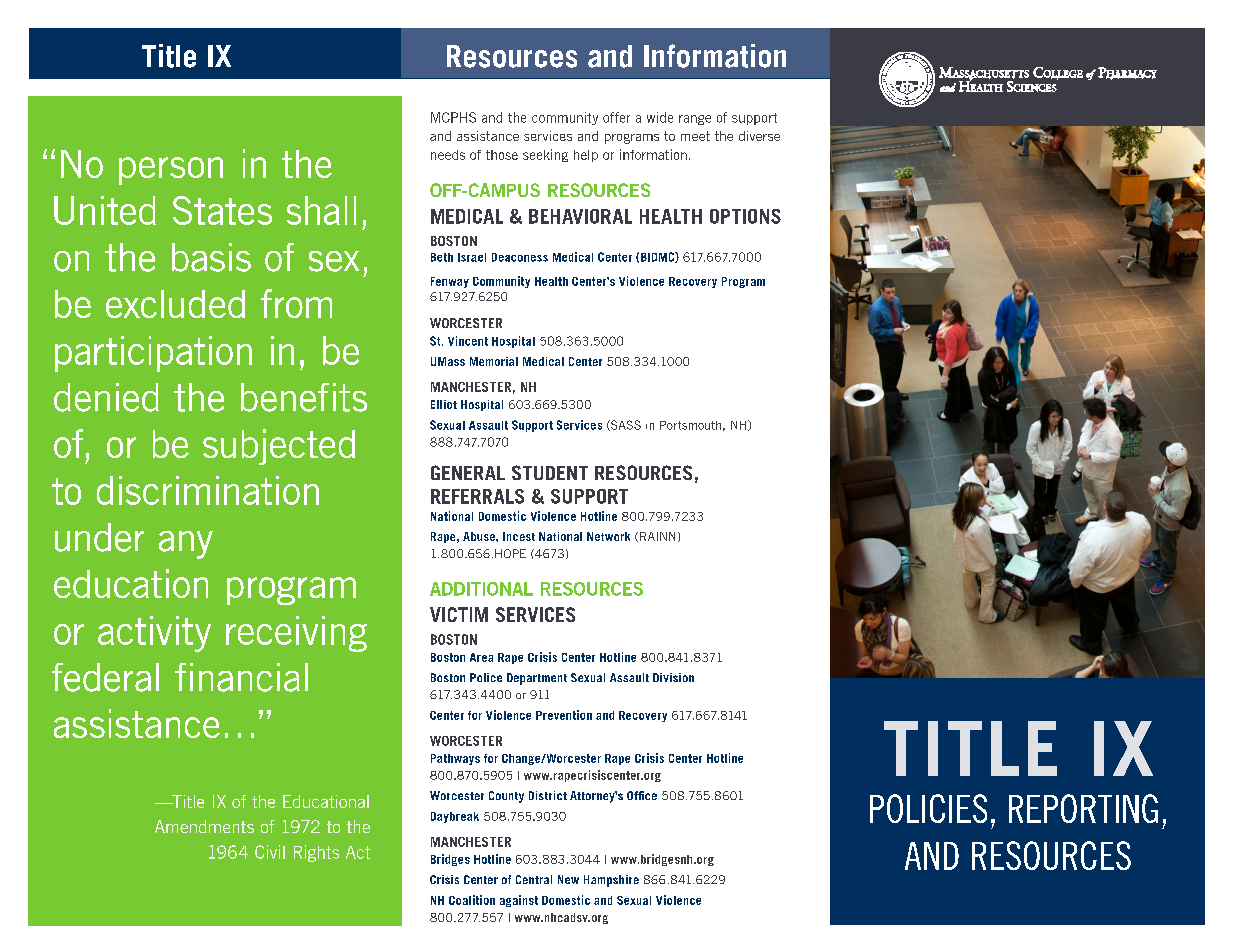 This document has width=1233, height=952. What do you see at coordinates (928, 808) in the document?
I see `POLICIES` at bounding box center [928, 808].
